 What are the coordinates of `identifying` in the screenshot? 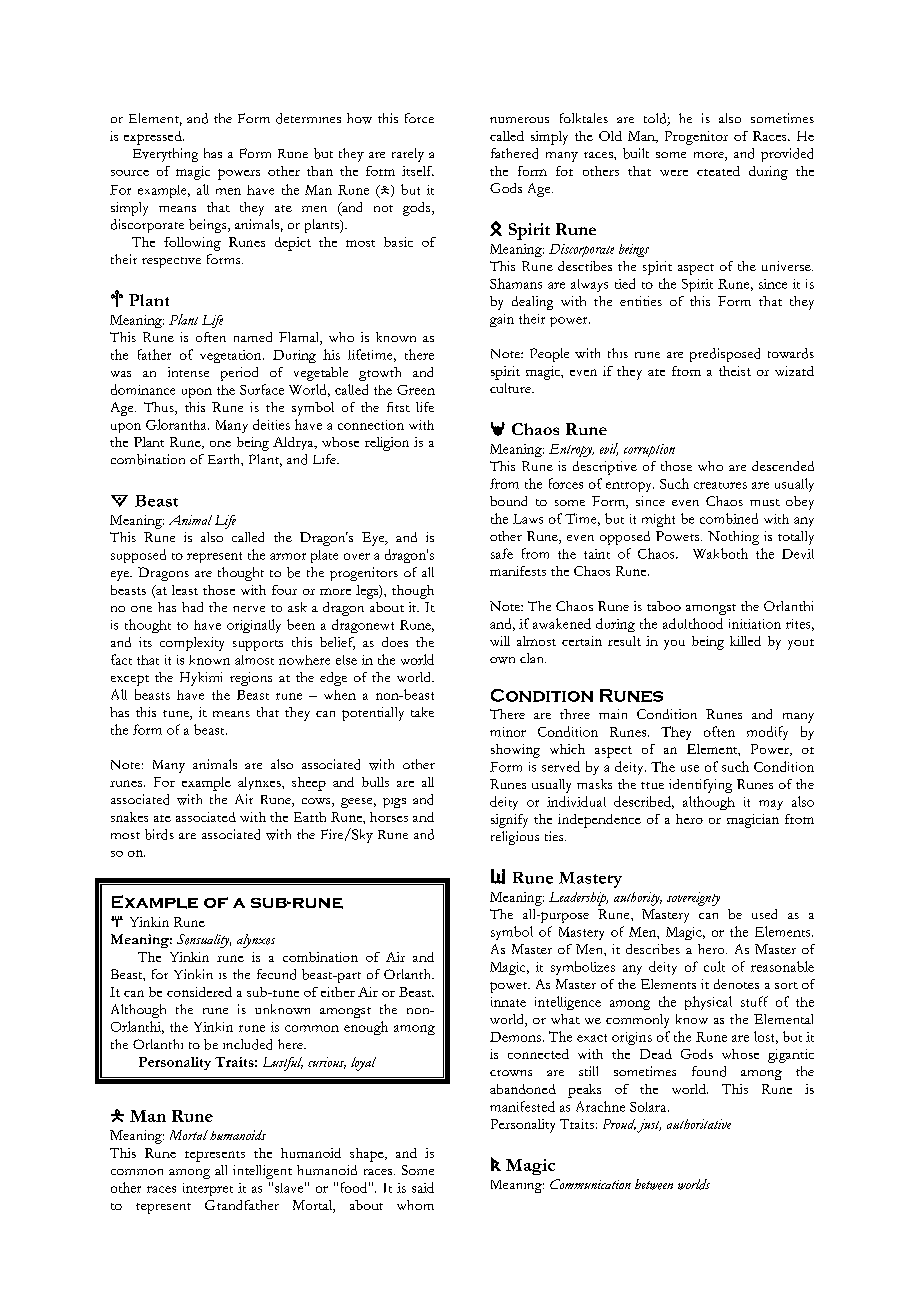 It's located at (700, 786).
